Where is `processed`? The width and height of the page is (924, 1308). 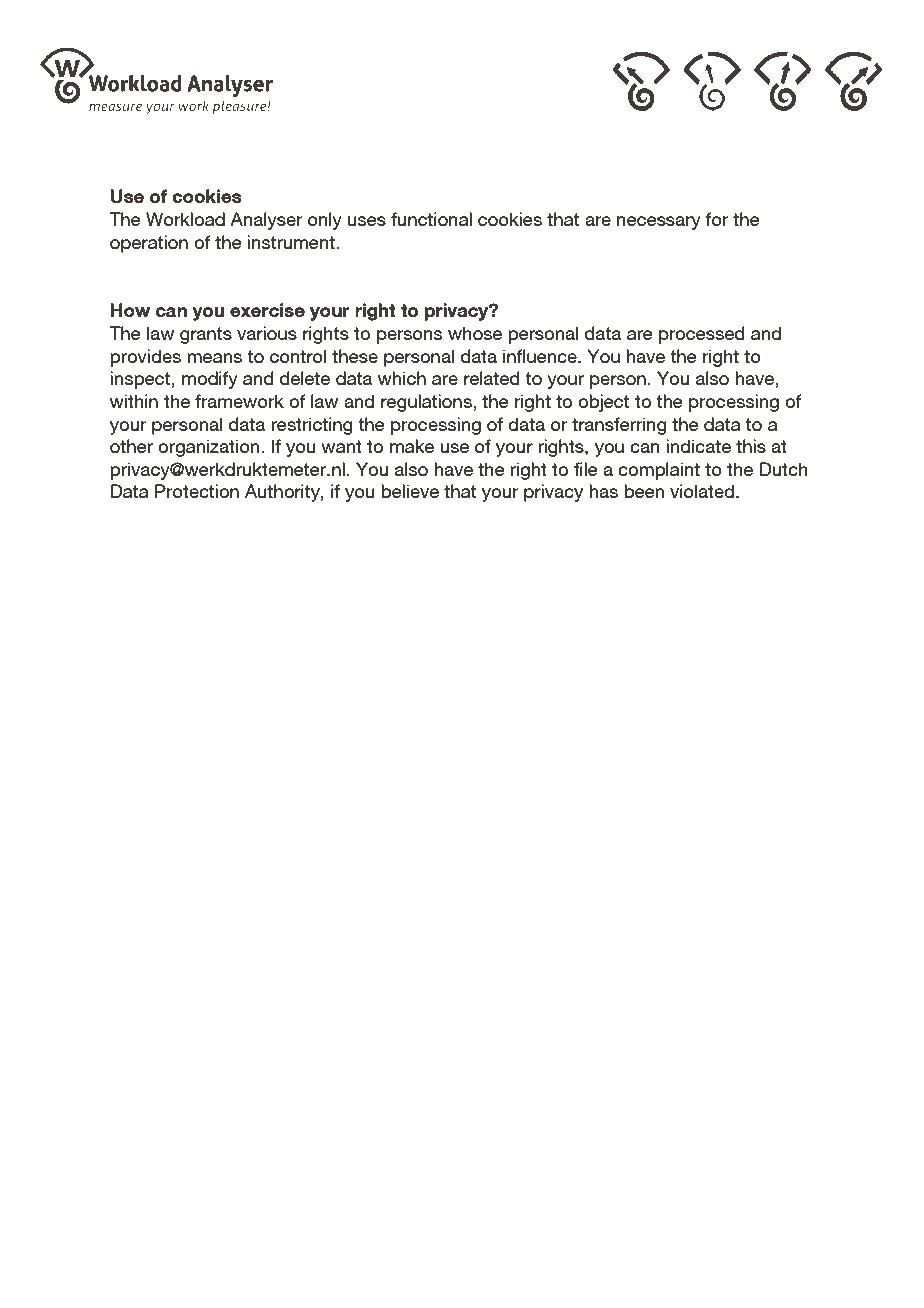
processed is located at coordinates (702, 335).
